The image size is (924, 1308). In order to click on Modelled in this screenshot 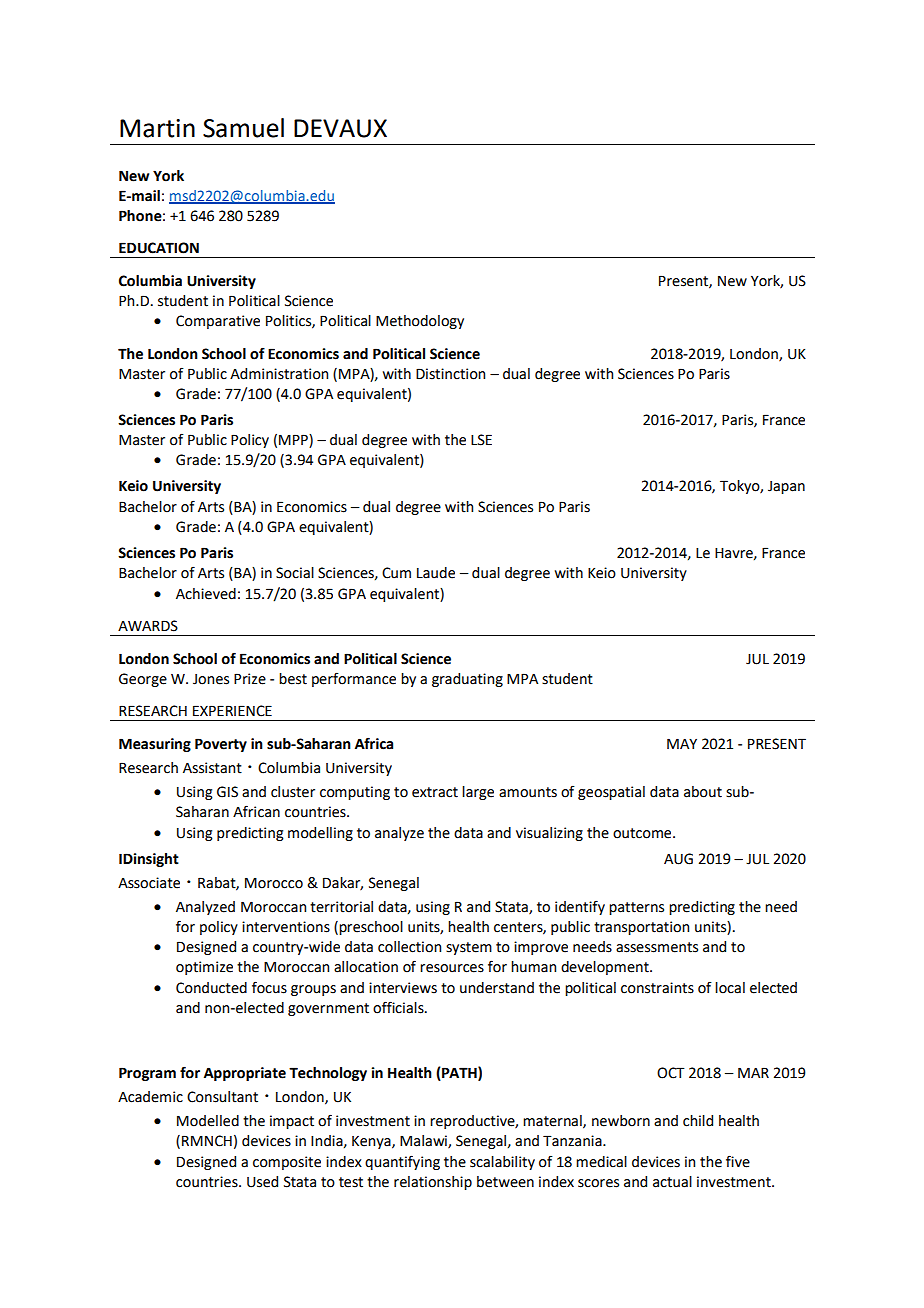, I will do `click(208, 1121)`.
